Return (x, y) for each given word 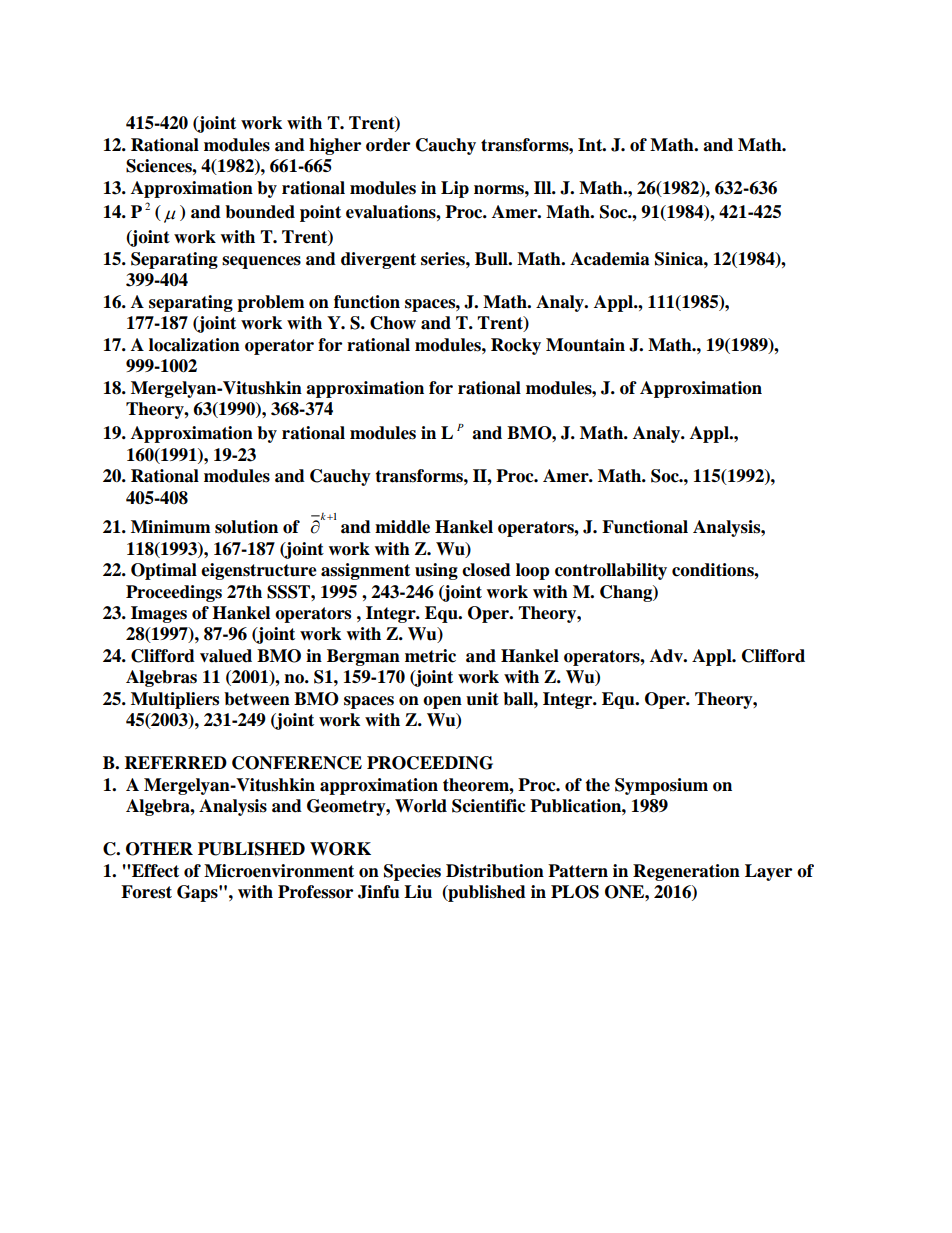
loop (533, 571)
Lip (455, 189)
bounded (260, 212)
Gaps (198, 893)
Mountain (585, 345)
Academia (610, 259)
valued (226, 656)
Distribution (495, 871)
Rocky (516, 346)
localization (194, 345)
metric (430, 656)
